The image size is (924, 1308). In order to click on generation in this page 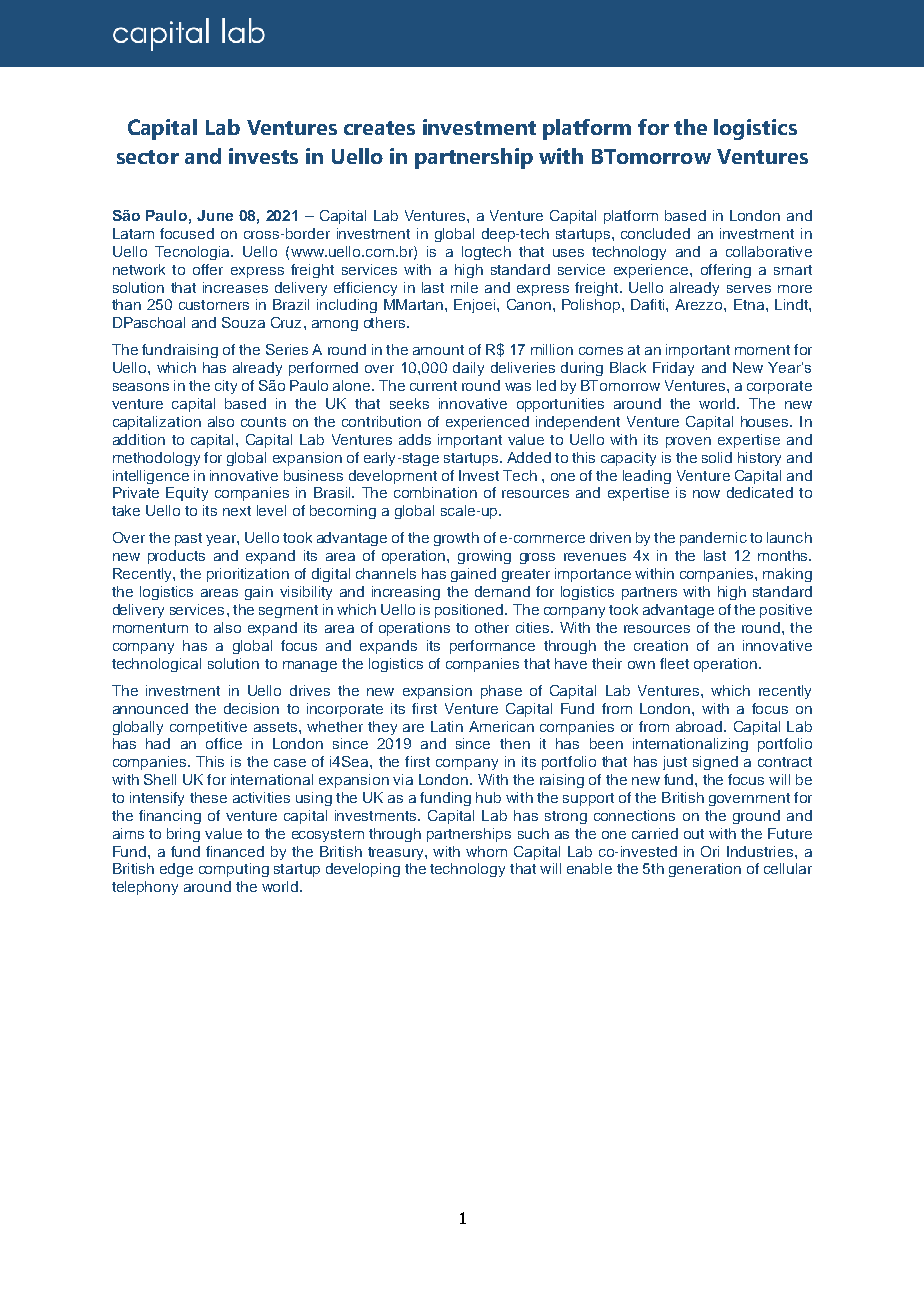, I will do `click(705, 870)`.
